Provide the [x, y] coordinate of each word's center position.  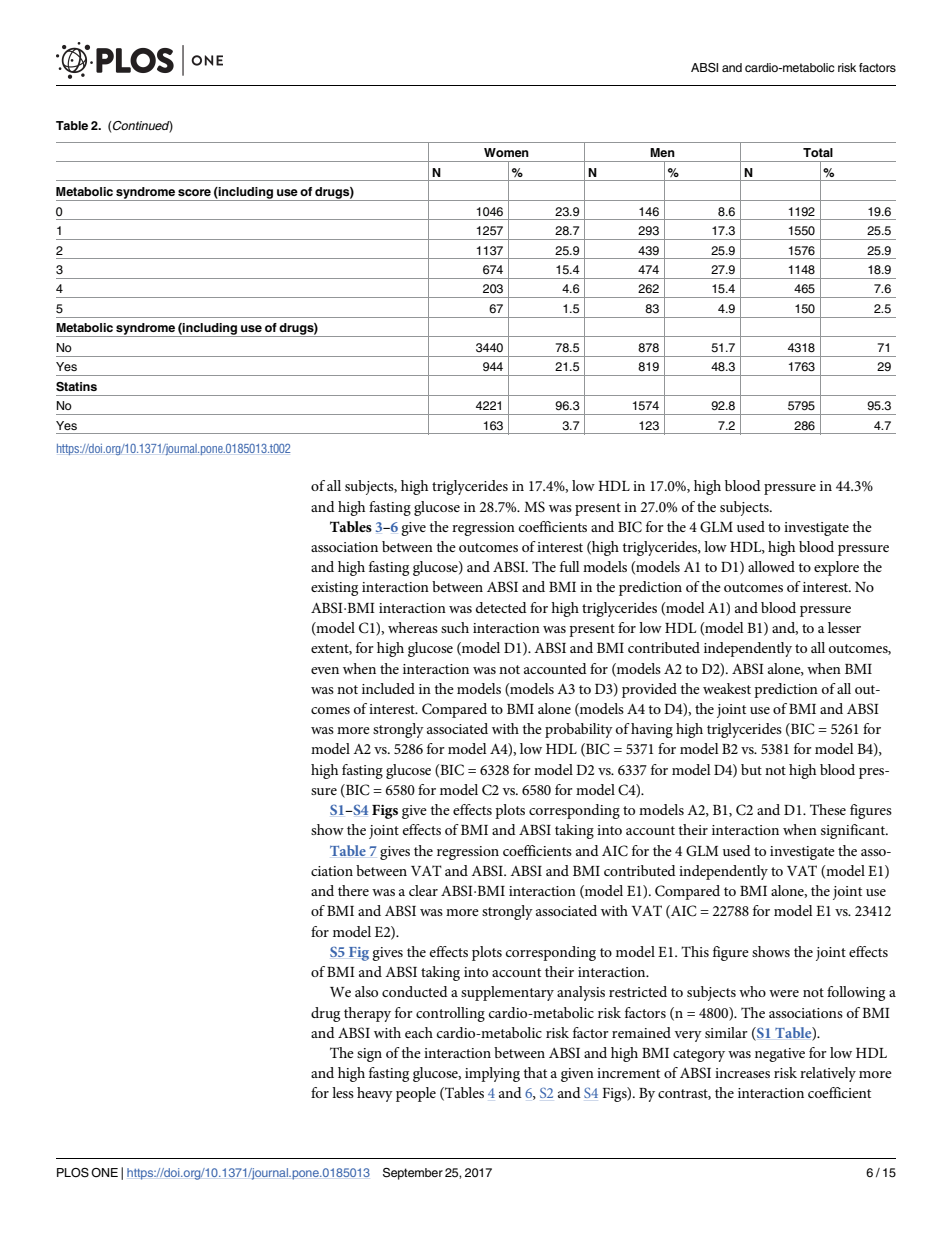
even [325, 670]
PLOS [73, 1173]
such [455, 627]
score [194, 192]
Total [818, 152]
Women [506, 152]
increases [742, 1073]
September [413, 1174]
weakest [727, 688]
